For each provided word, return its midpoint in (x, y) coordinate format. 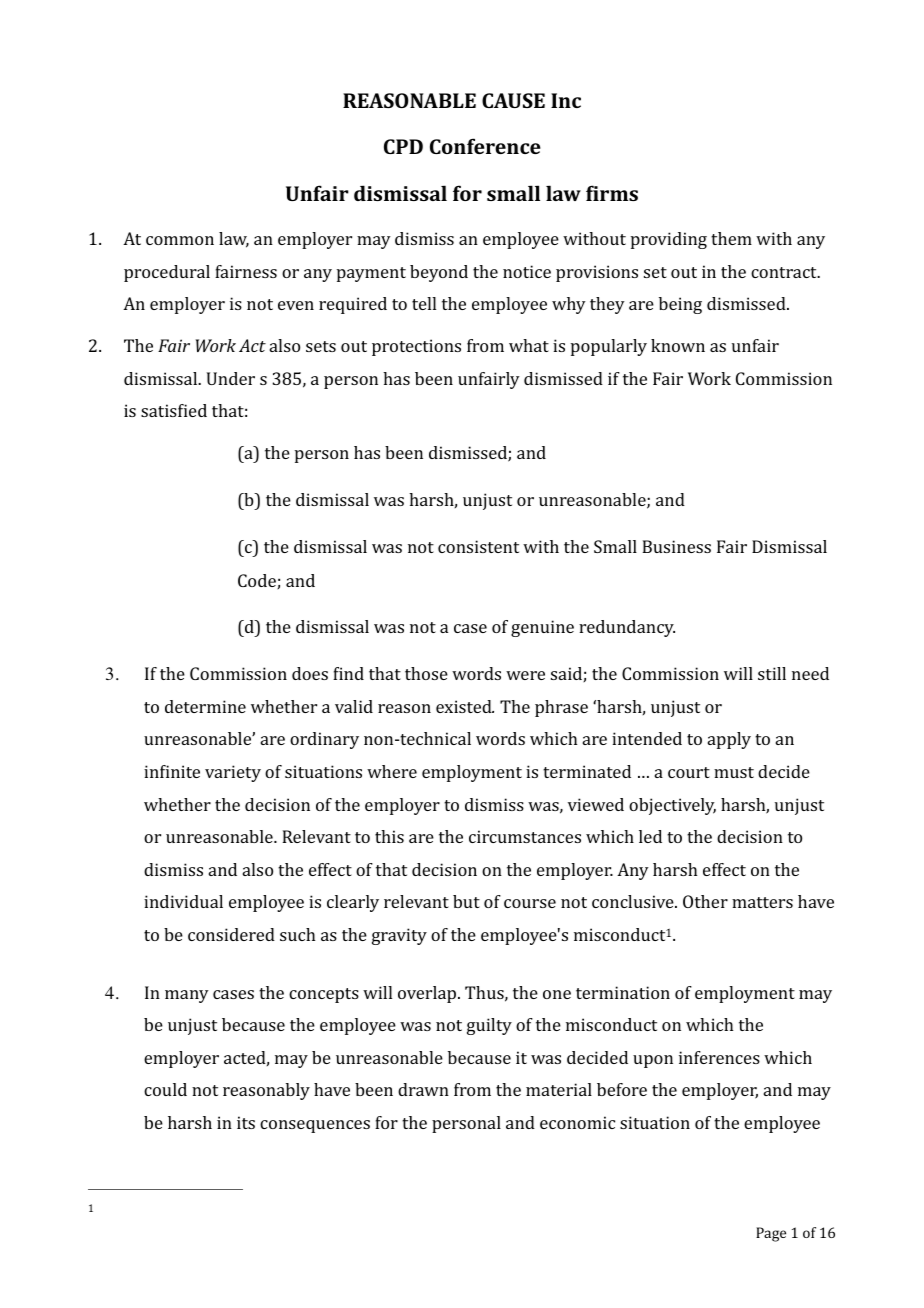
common (180, 240)
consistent (478, 546)
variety (233, 773)
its (246, 1122)
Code (258, 581)
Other (705, 901)
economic (577, 1122)
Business (676, 546)
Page (771, 1234)
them (731, 238)
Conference (485, 146)
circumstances (525, 836)
